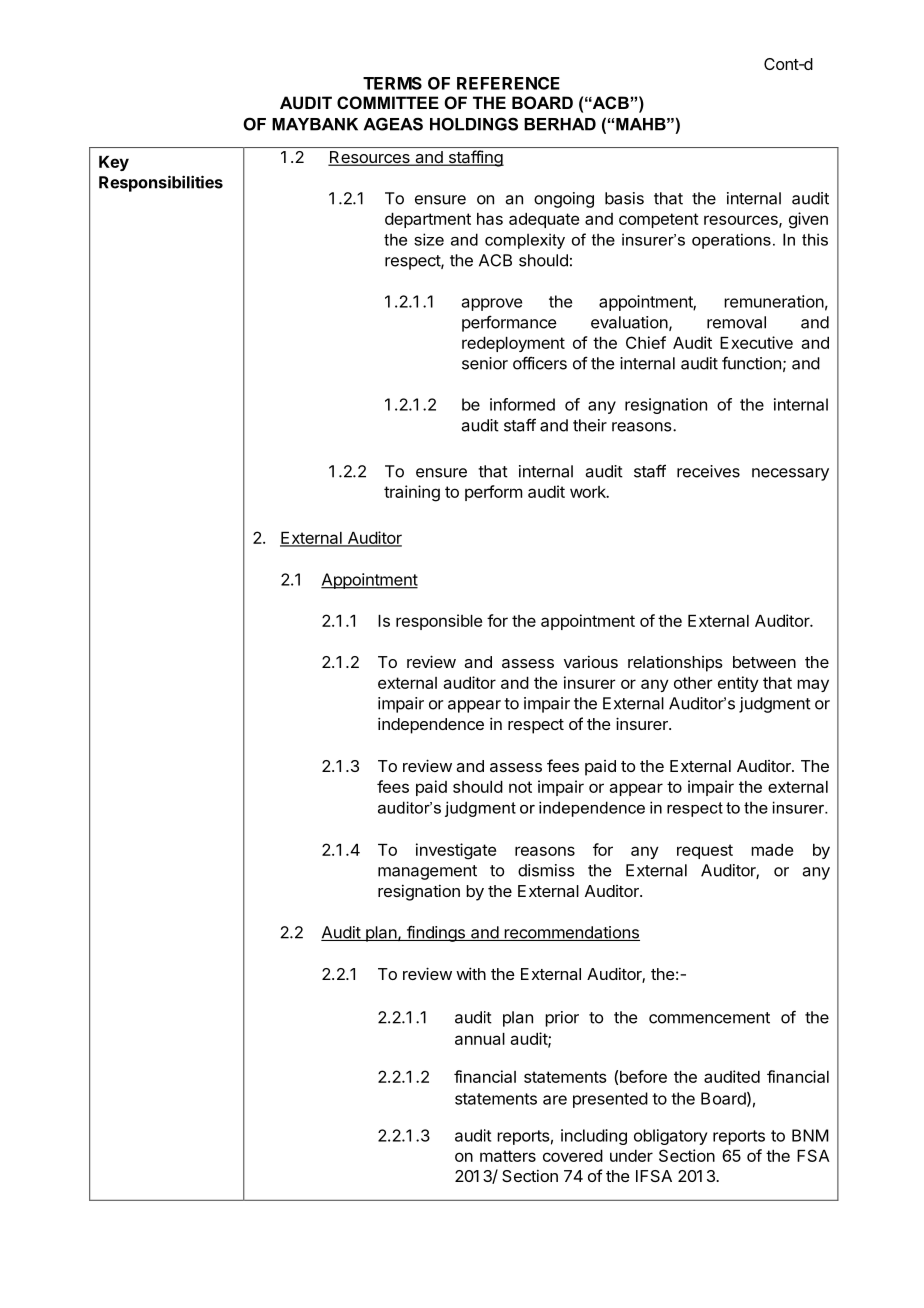  What do you see at coordinates (508, 1156) in the screenshot?
I see `matters` at bounding box center [508, 1156].
